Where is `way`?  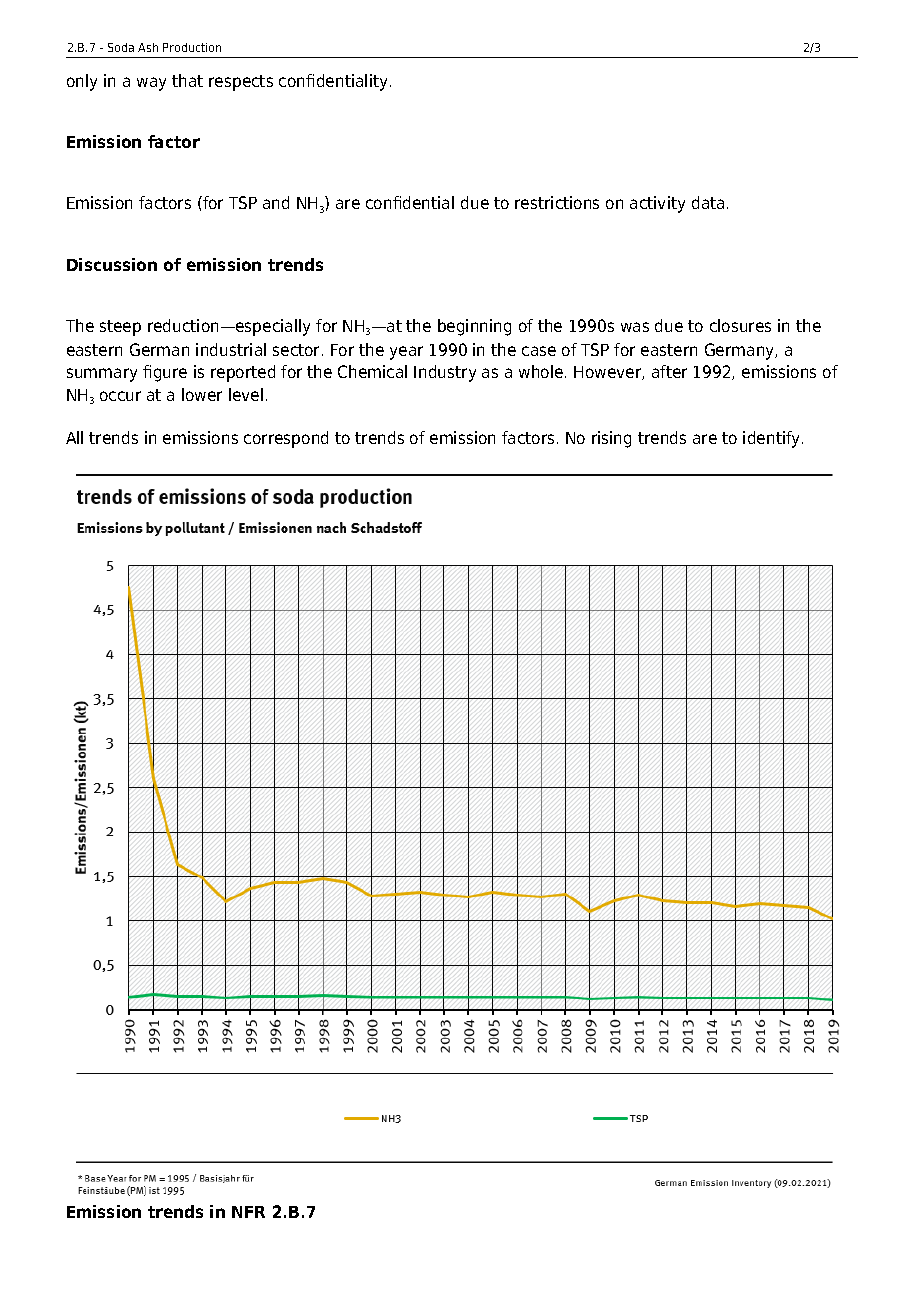
way is located at coordinates (151, 84).
